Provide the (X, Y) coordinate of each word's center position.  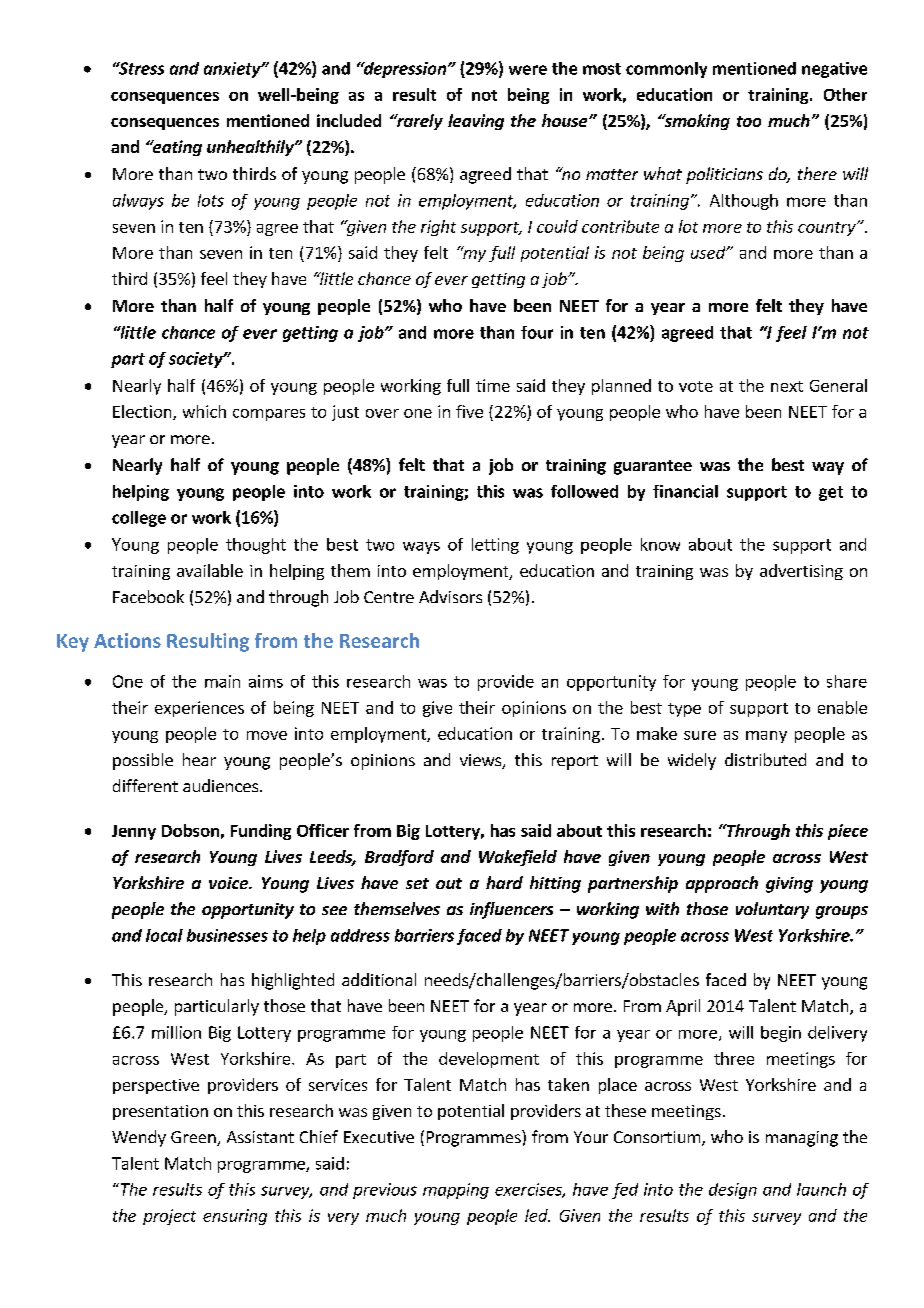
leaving (476, 122)
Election (143, 412)
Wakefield (518, 858)
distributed (765, 759)
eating (176, 148)
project (169, 1217)
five (469, 411)
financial (685, 491)
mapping (456, 1191)
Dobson (190, 830)
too (749, 121)
